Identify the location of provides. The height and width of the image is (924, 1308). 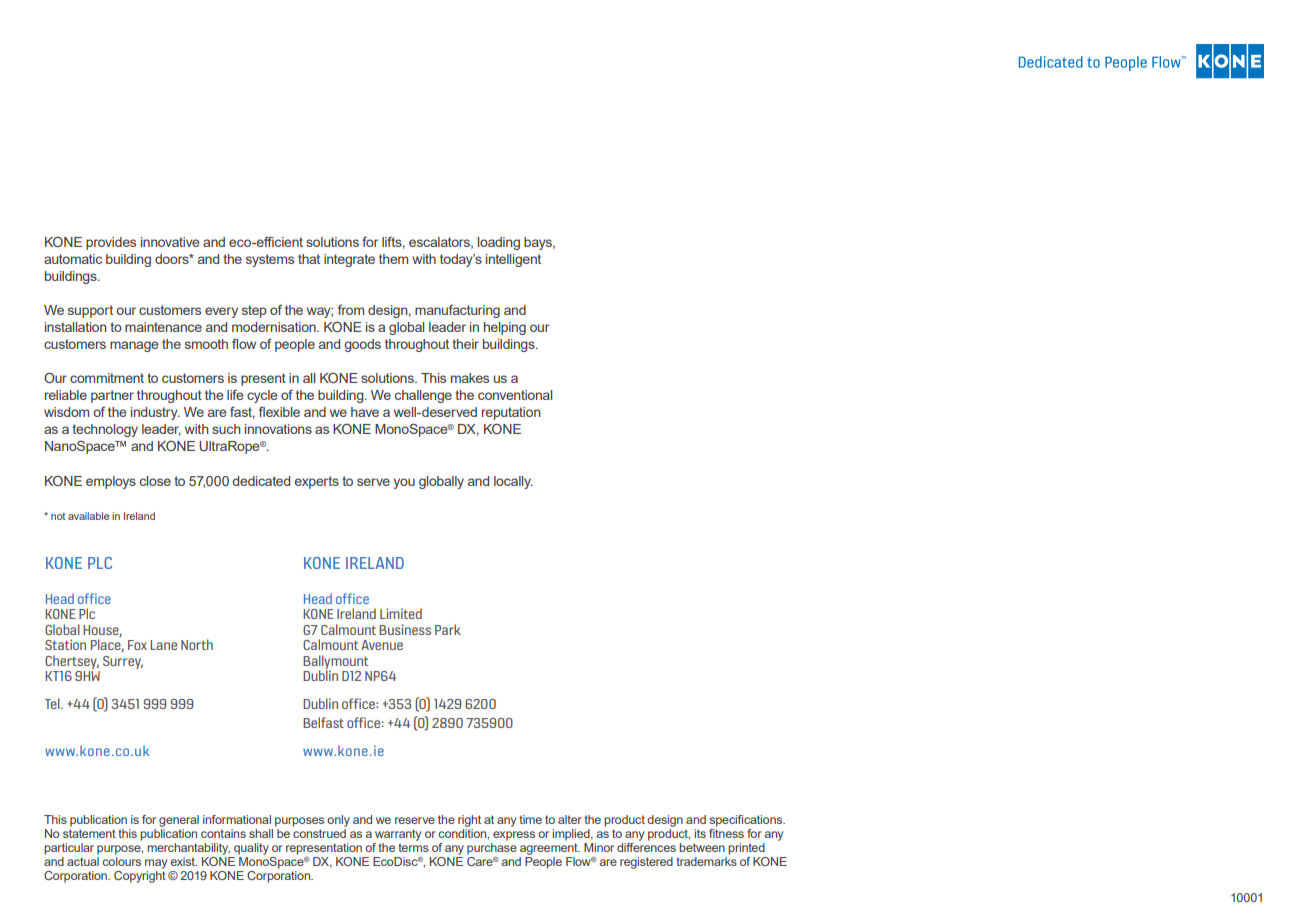
(111, 243).
